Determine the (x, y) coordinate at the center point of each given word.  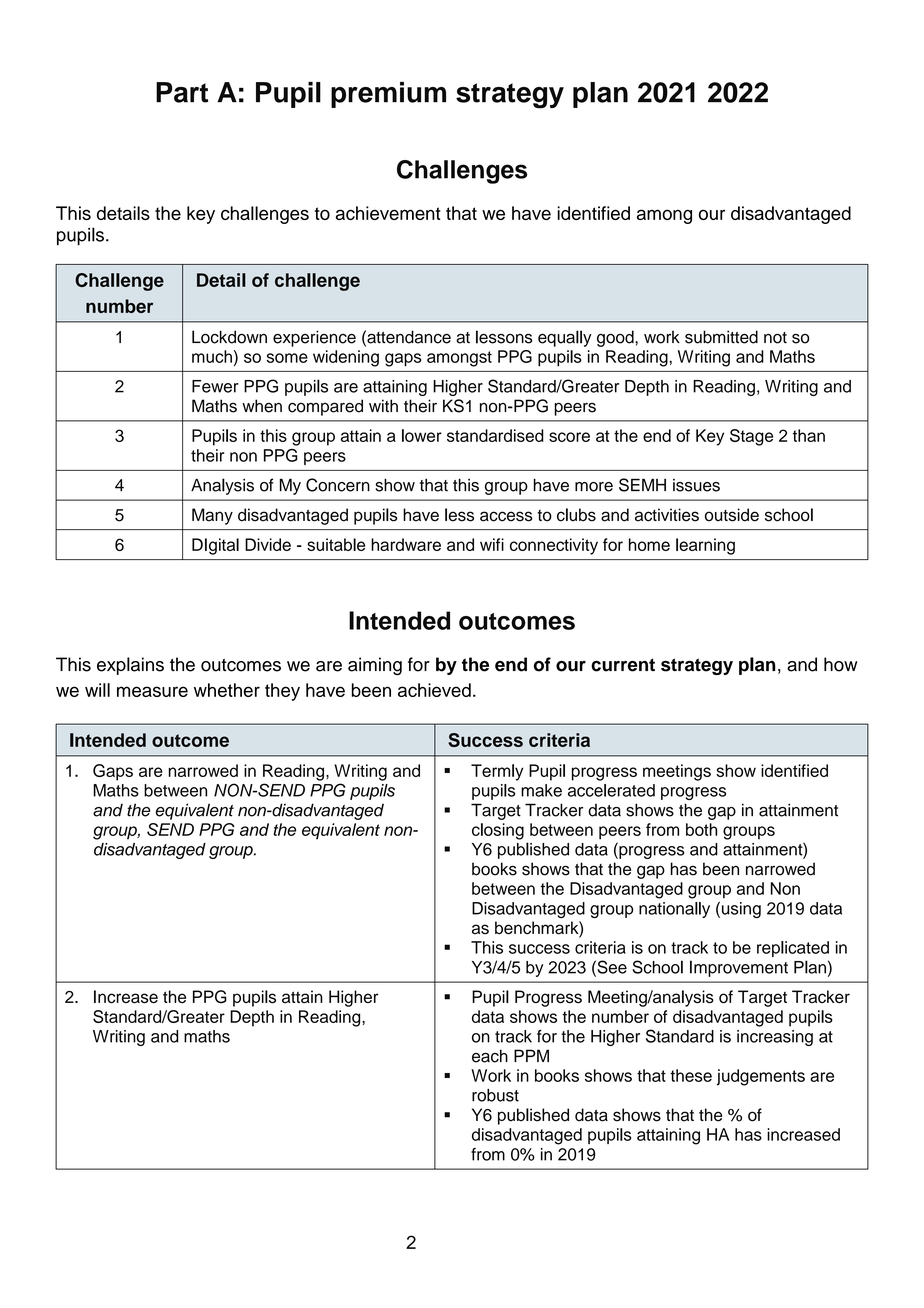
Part (182, 92)
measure (152, 691)
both (701, 829)
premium (388, 95)
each (490, 1056)
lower (422, 435)
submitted (721, 337)
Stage (751, 437)
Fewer (215, 386)
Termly (497, 772)
